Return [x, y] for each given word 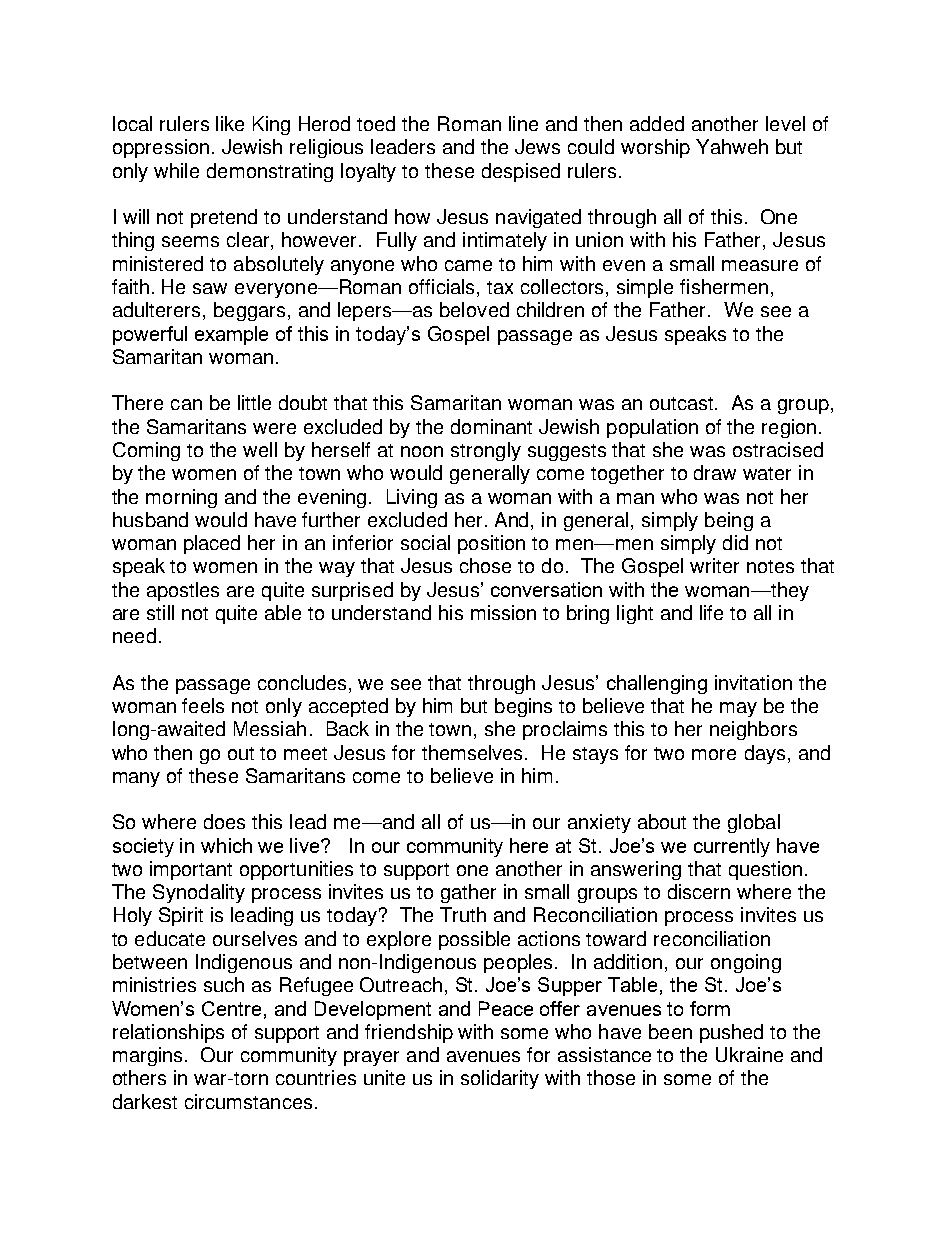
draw [715, 472]
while [176, 170]
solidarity [500, 1079]
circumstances [248, 1101]
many [136, 779]
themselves [474, 752]
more [714, 754]
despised [521, 172]
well [260, 449]
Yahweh [732, 146]
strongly [486, 451]
